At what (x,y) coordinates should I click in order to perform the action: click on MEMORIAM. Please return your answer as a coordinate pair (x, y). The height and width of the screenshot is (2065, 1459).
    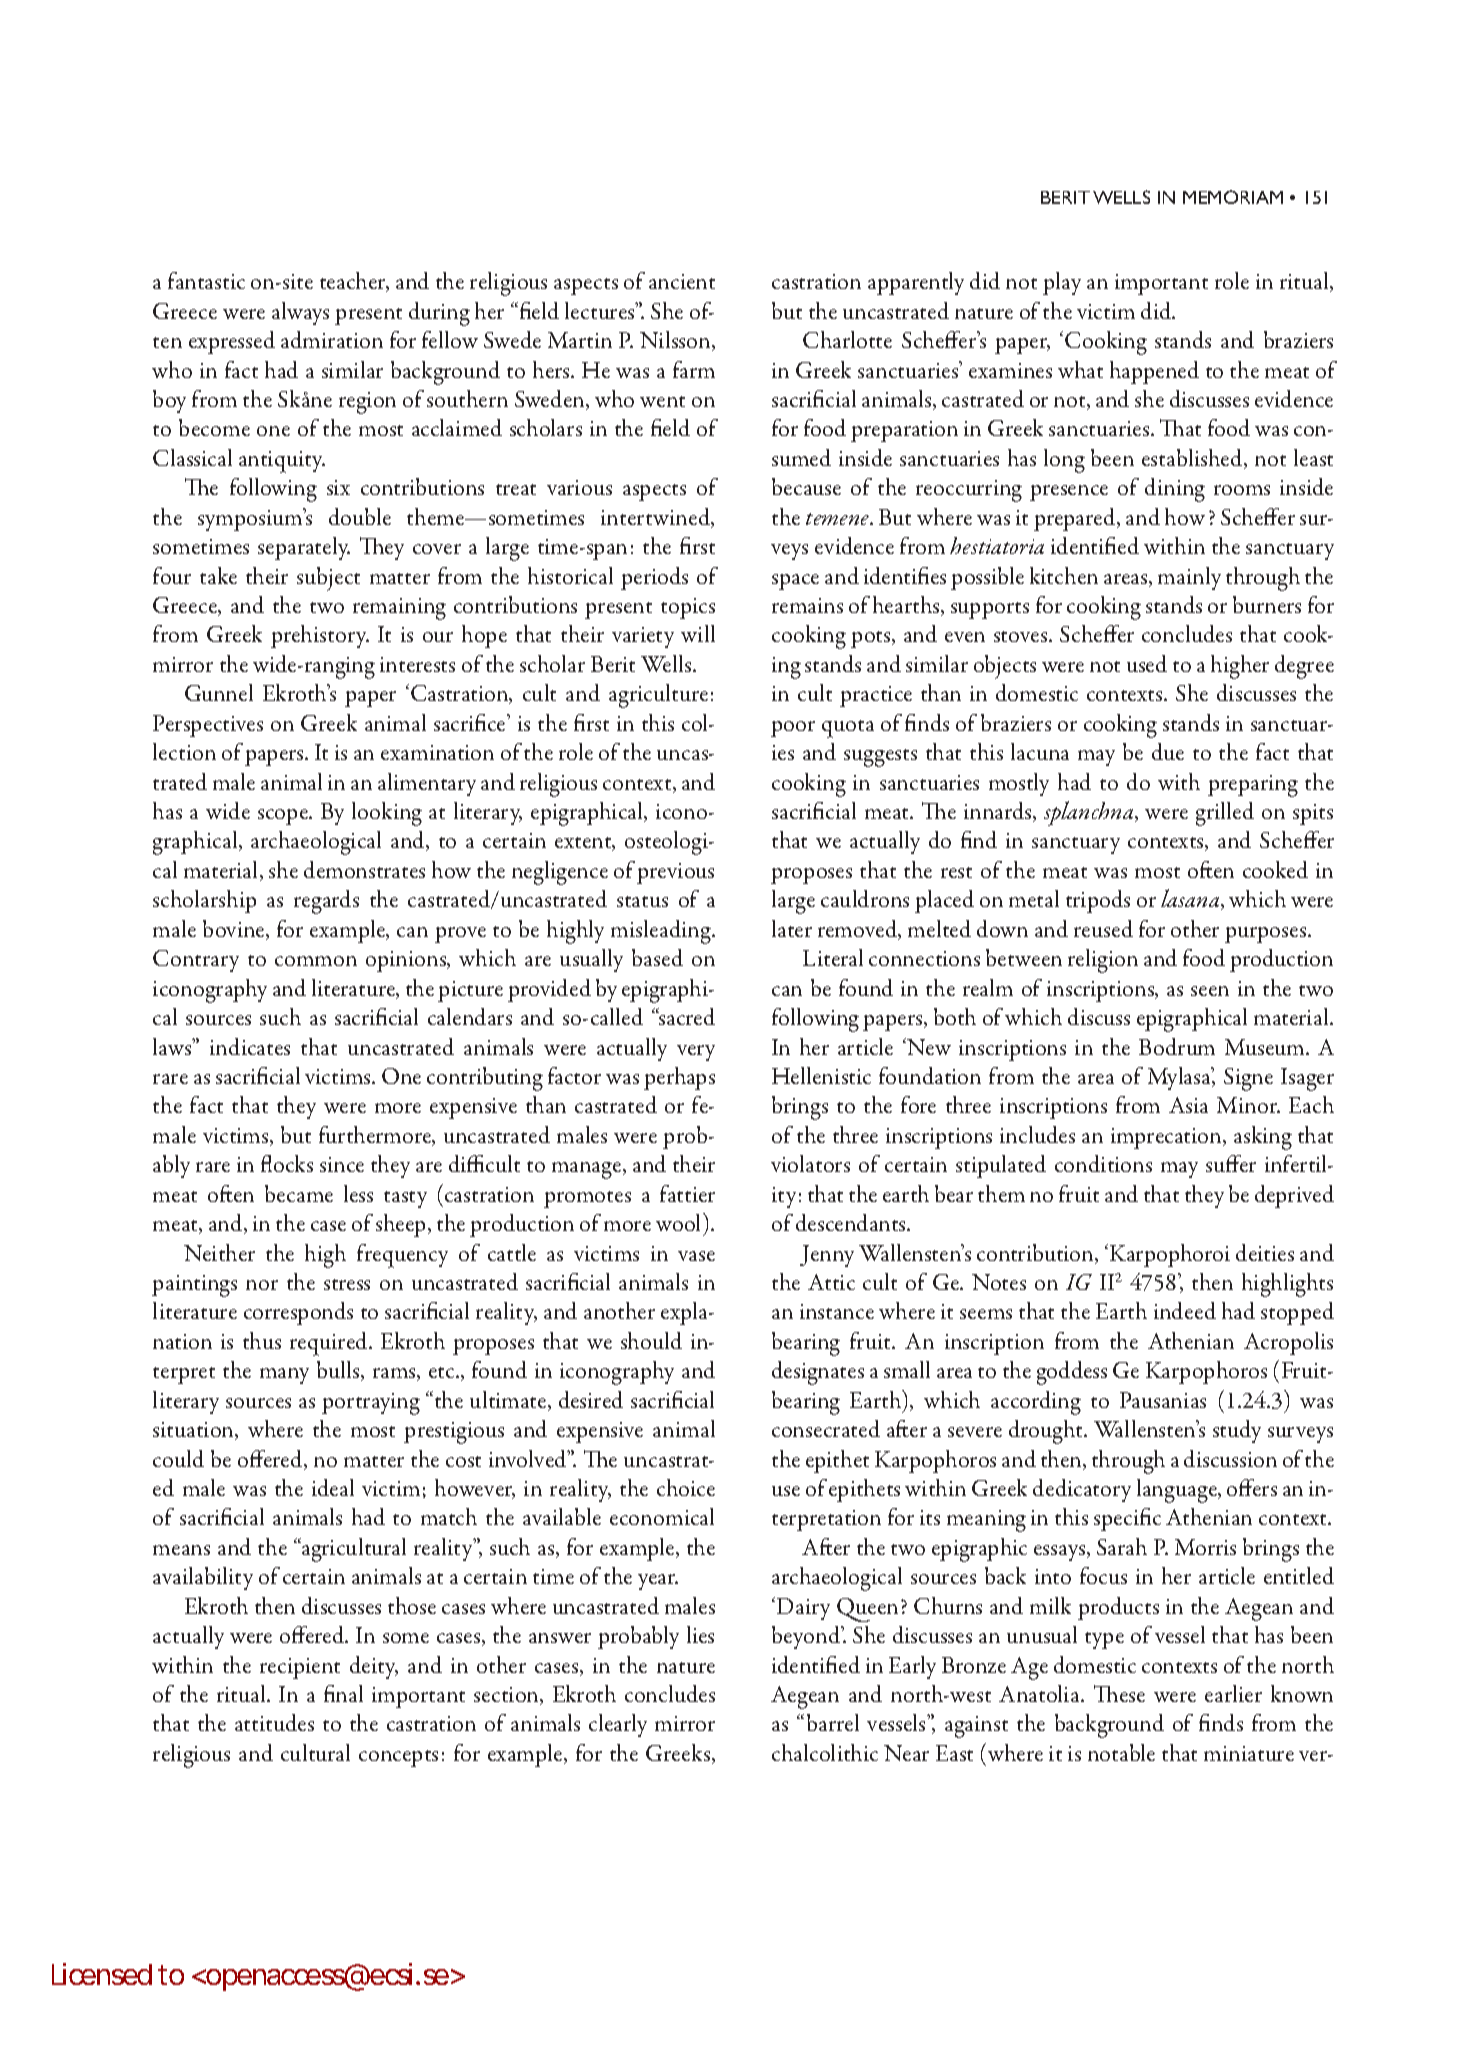
    Looking at the image, I should click on (1233, 197).
